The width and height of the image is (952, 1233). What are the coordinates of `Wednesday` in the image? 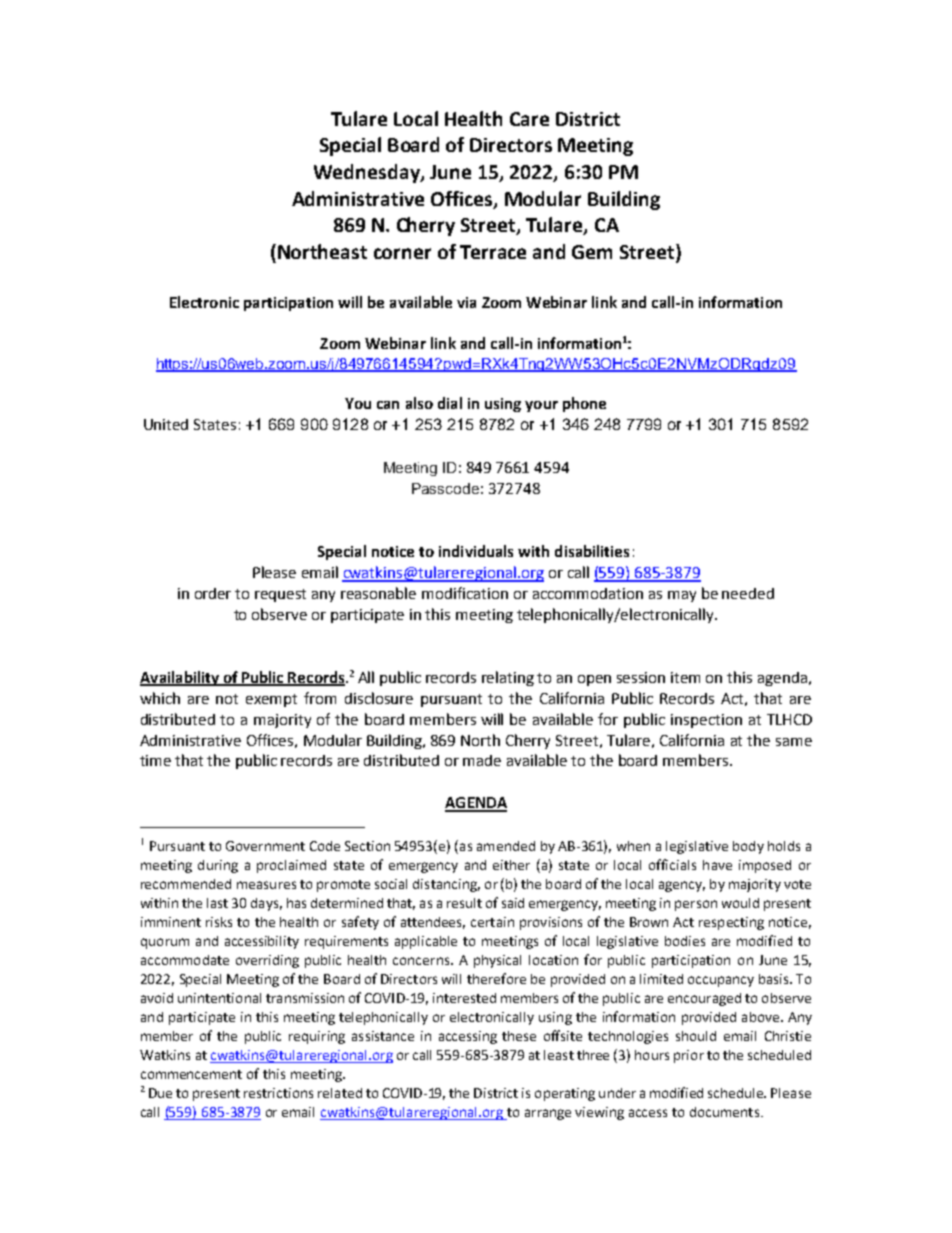 It's located at (368, 173).
